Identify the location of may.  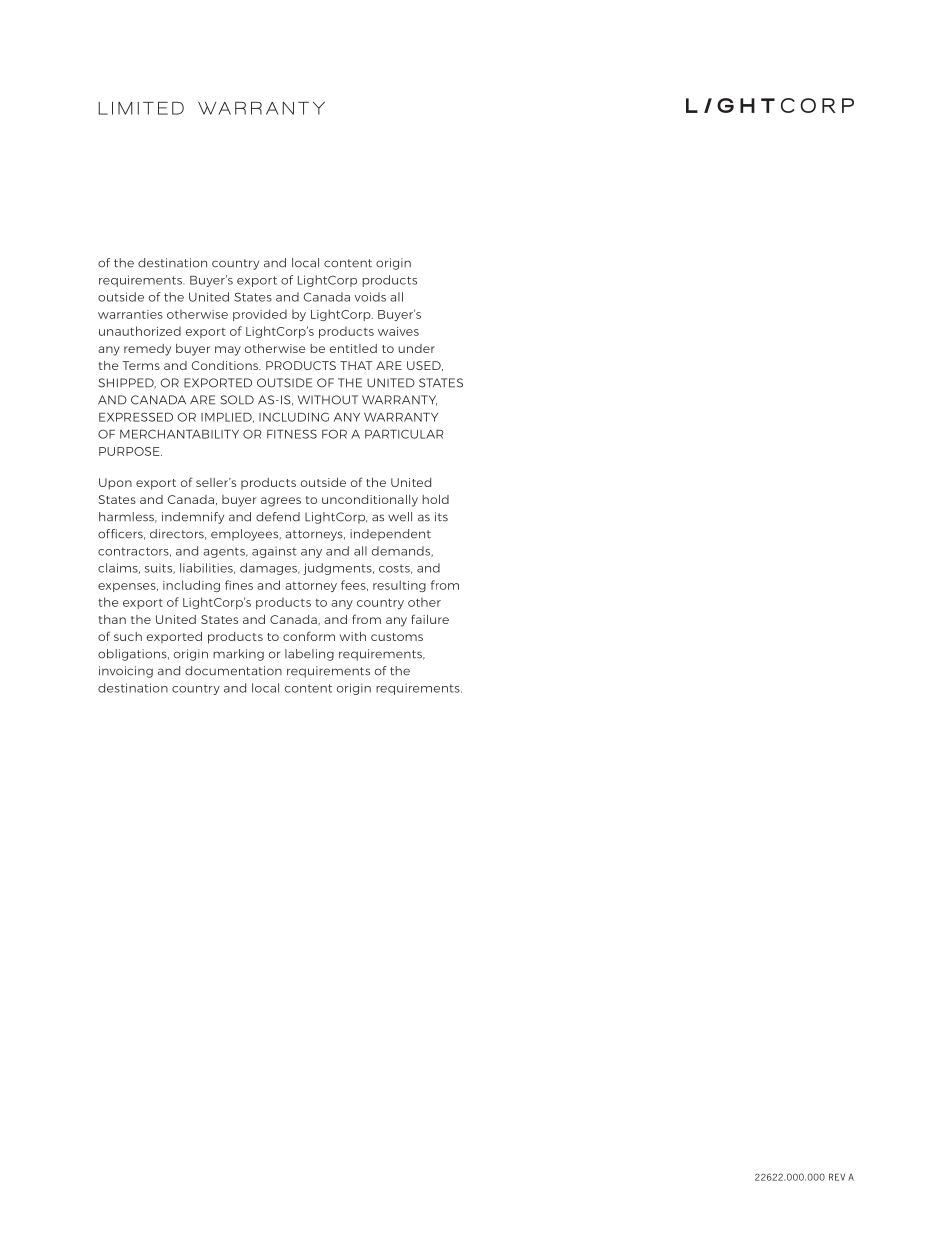
(228, 351).
